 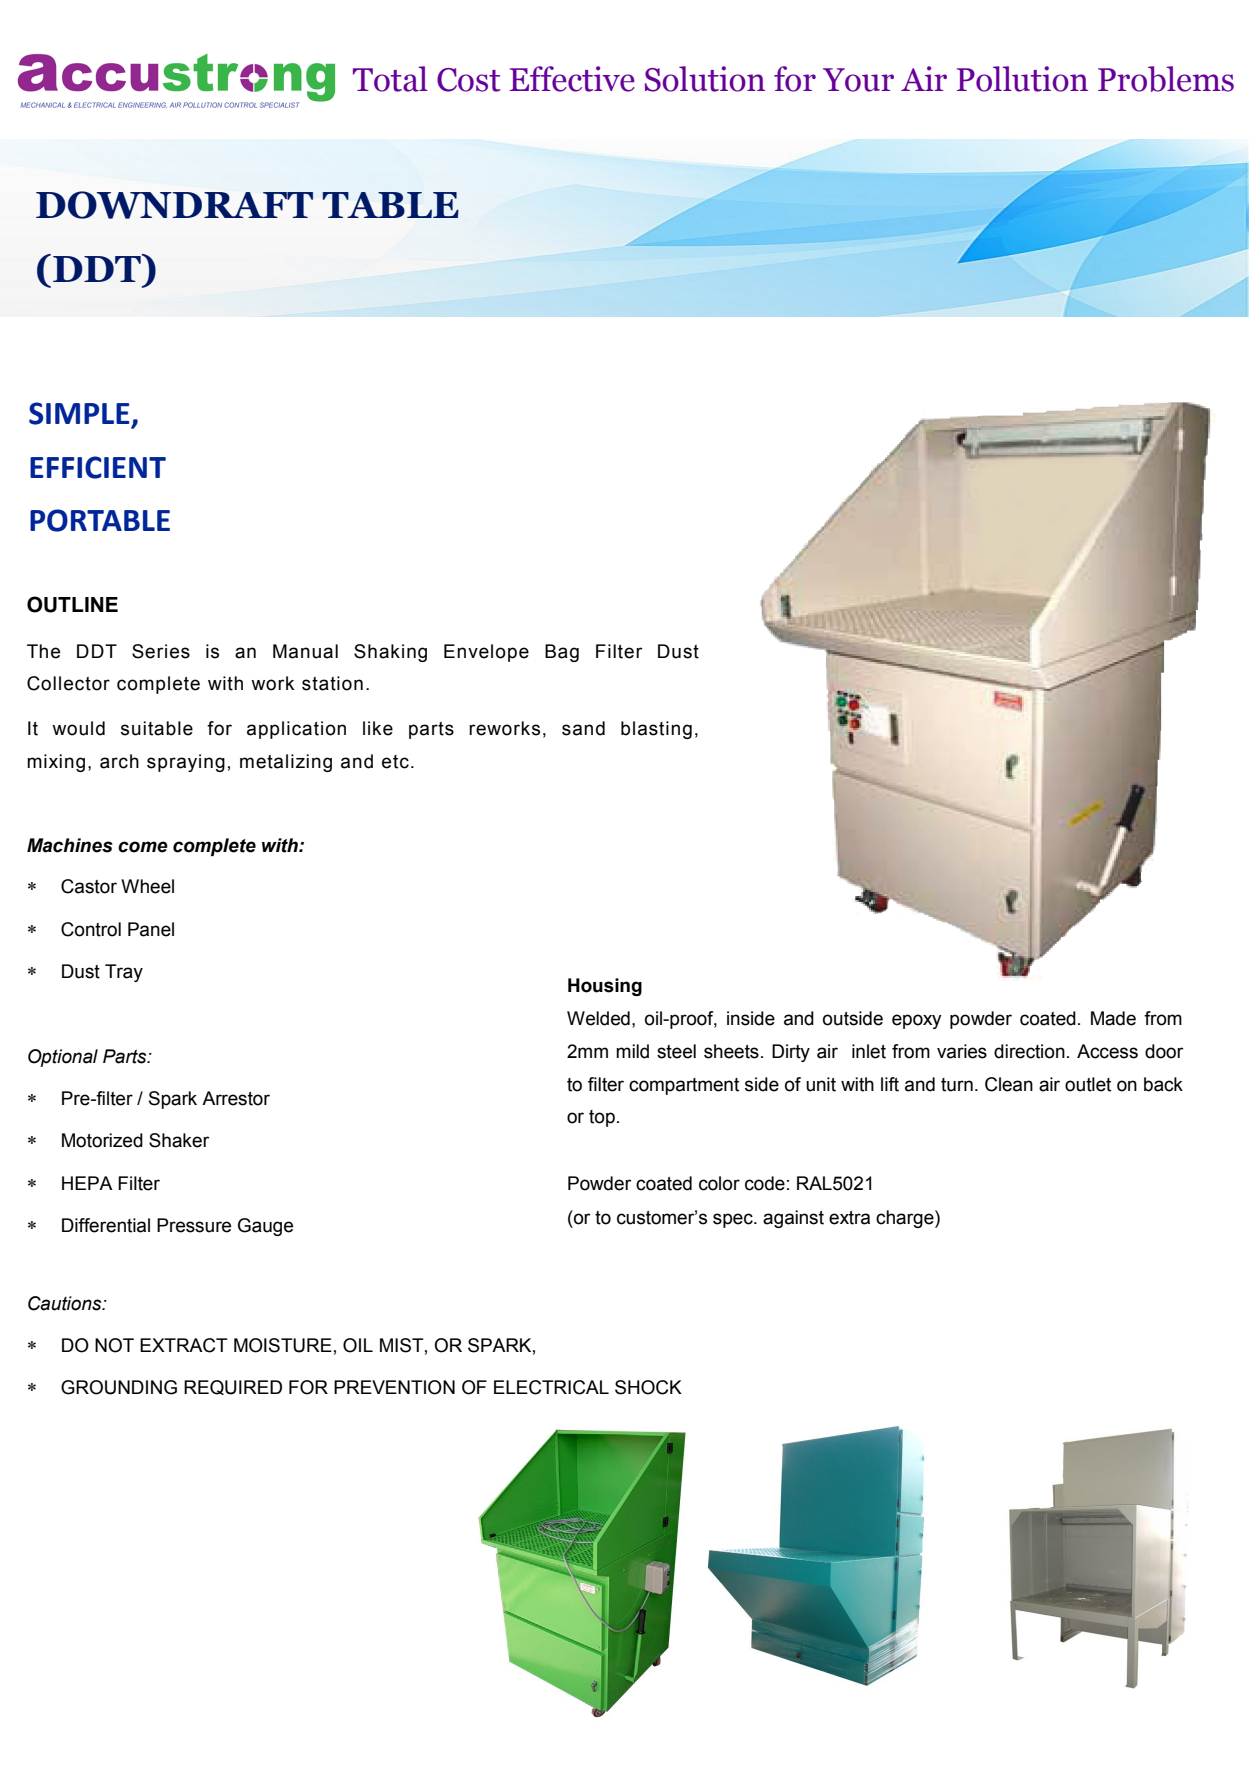 What do you see at coordinates (390, 79) in the screenshot?
I see `Total` at bounding box center [390, 79].
